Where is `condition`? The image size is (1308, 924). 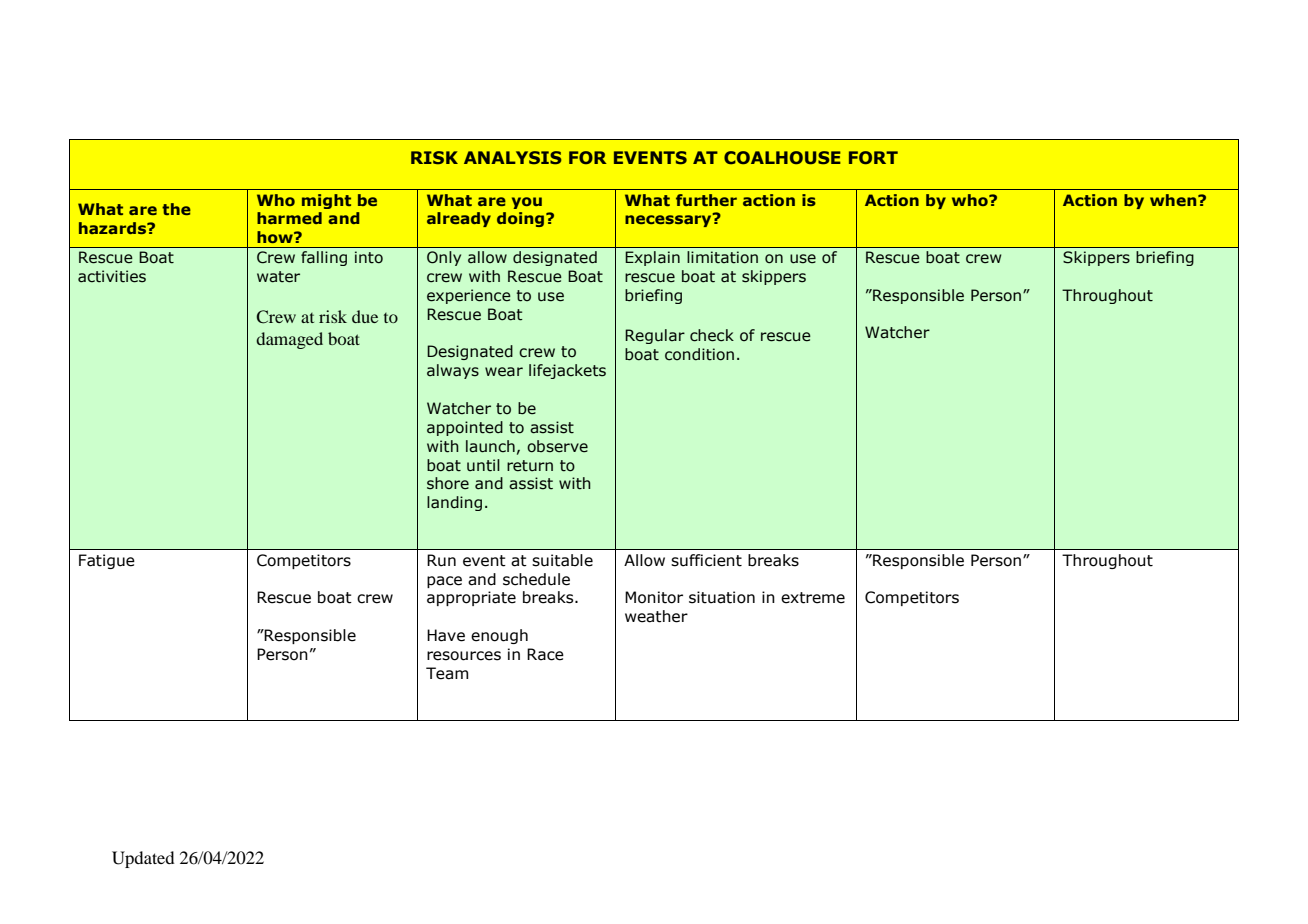 condition is located at coordinates (699, 354).
